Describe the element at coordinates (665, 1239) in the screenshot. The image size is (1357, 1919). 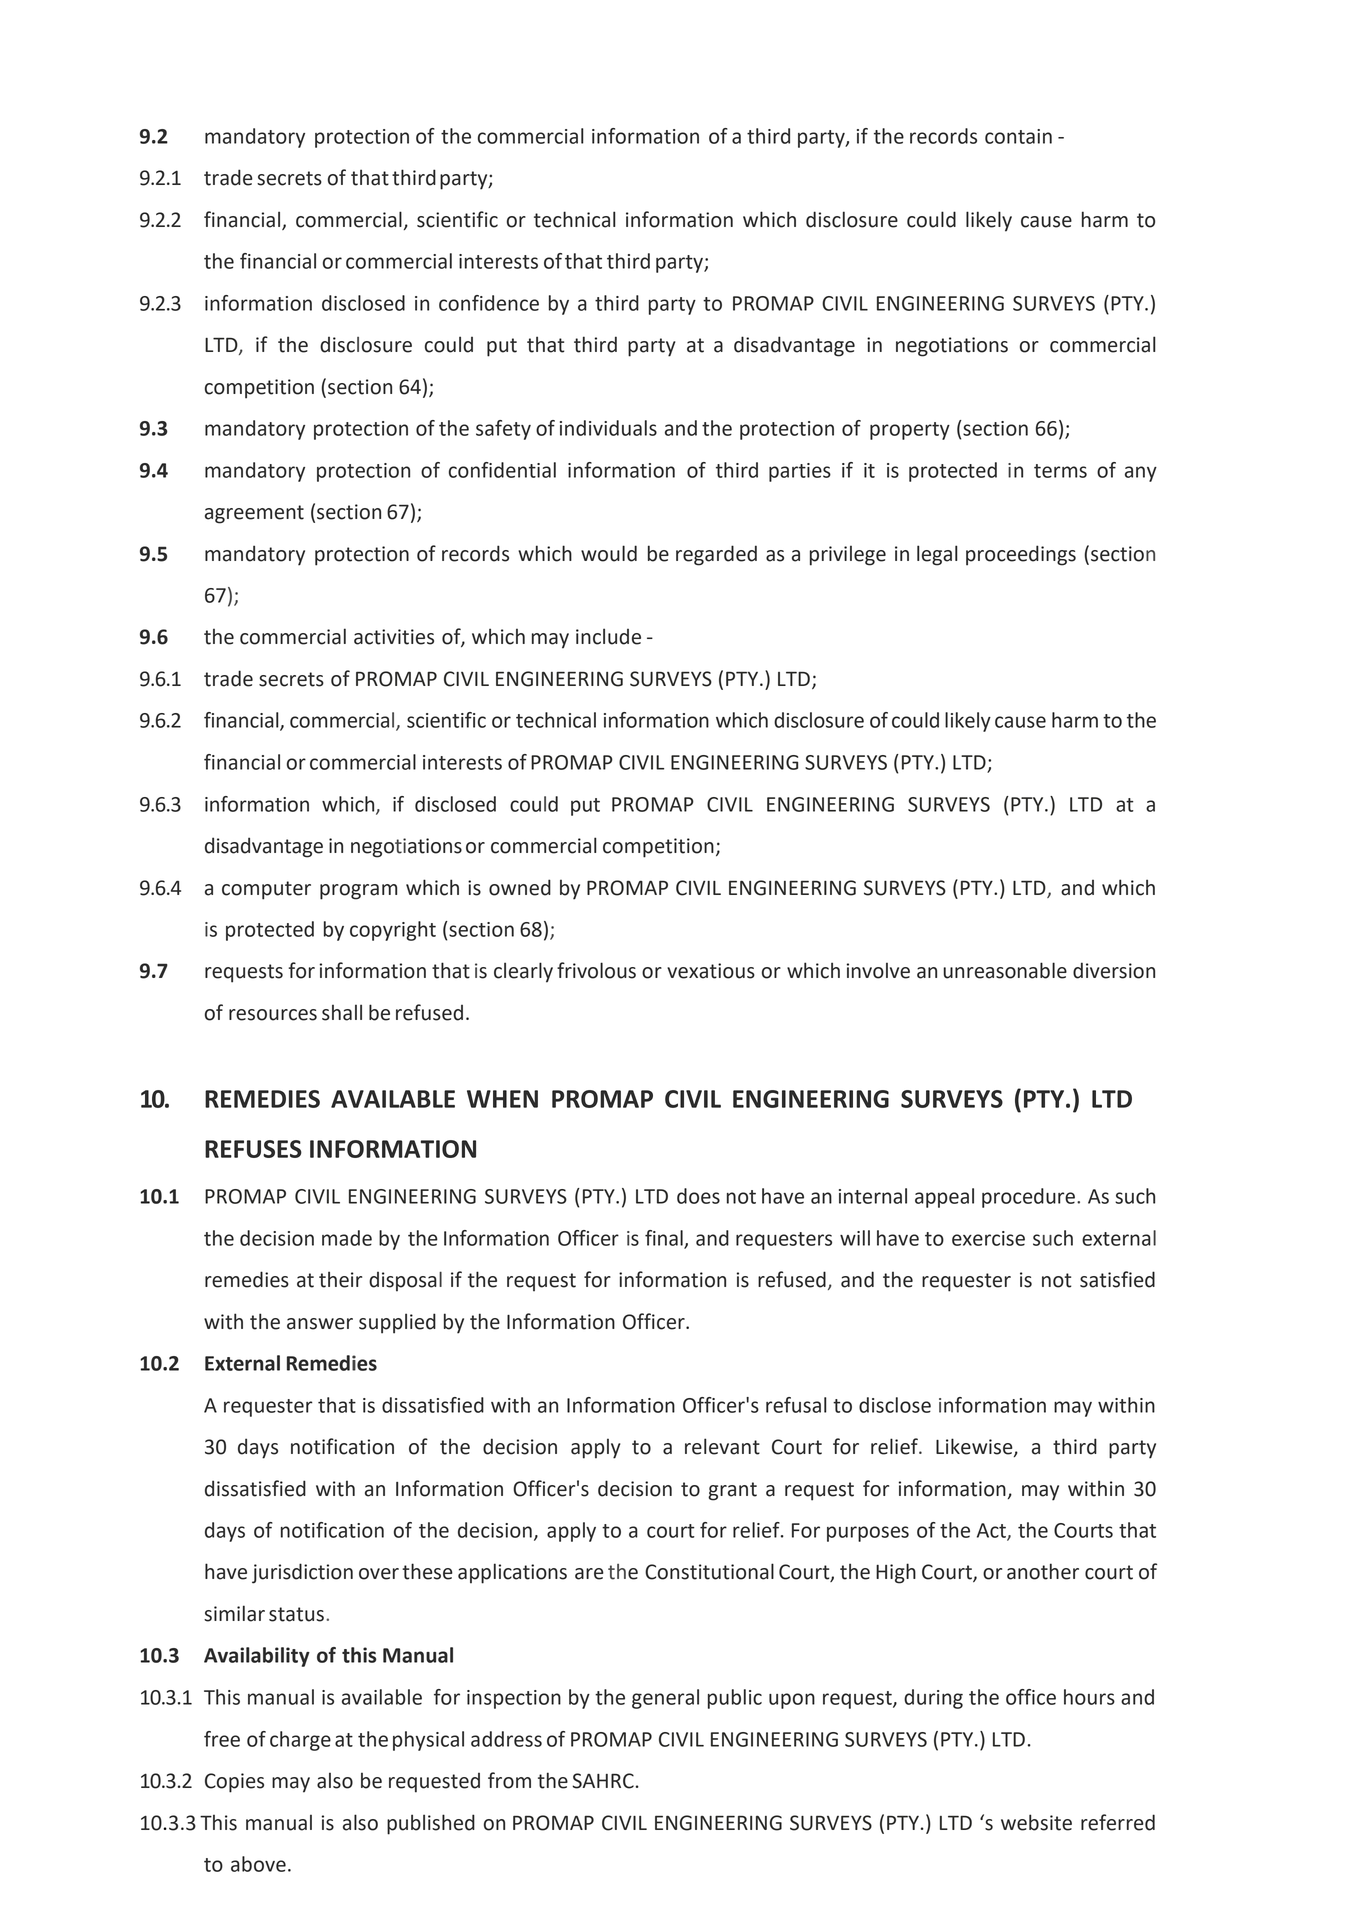
I see `final` at that location.
